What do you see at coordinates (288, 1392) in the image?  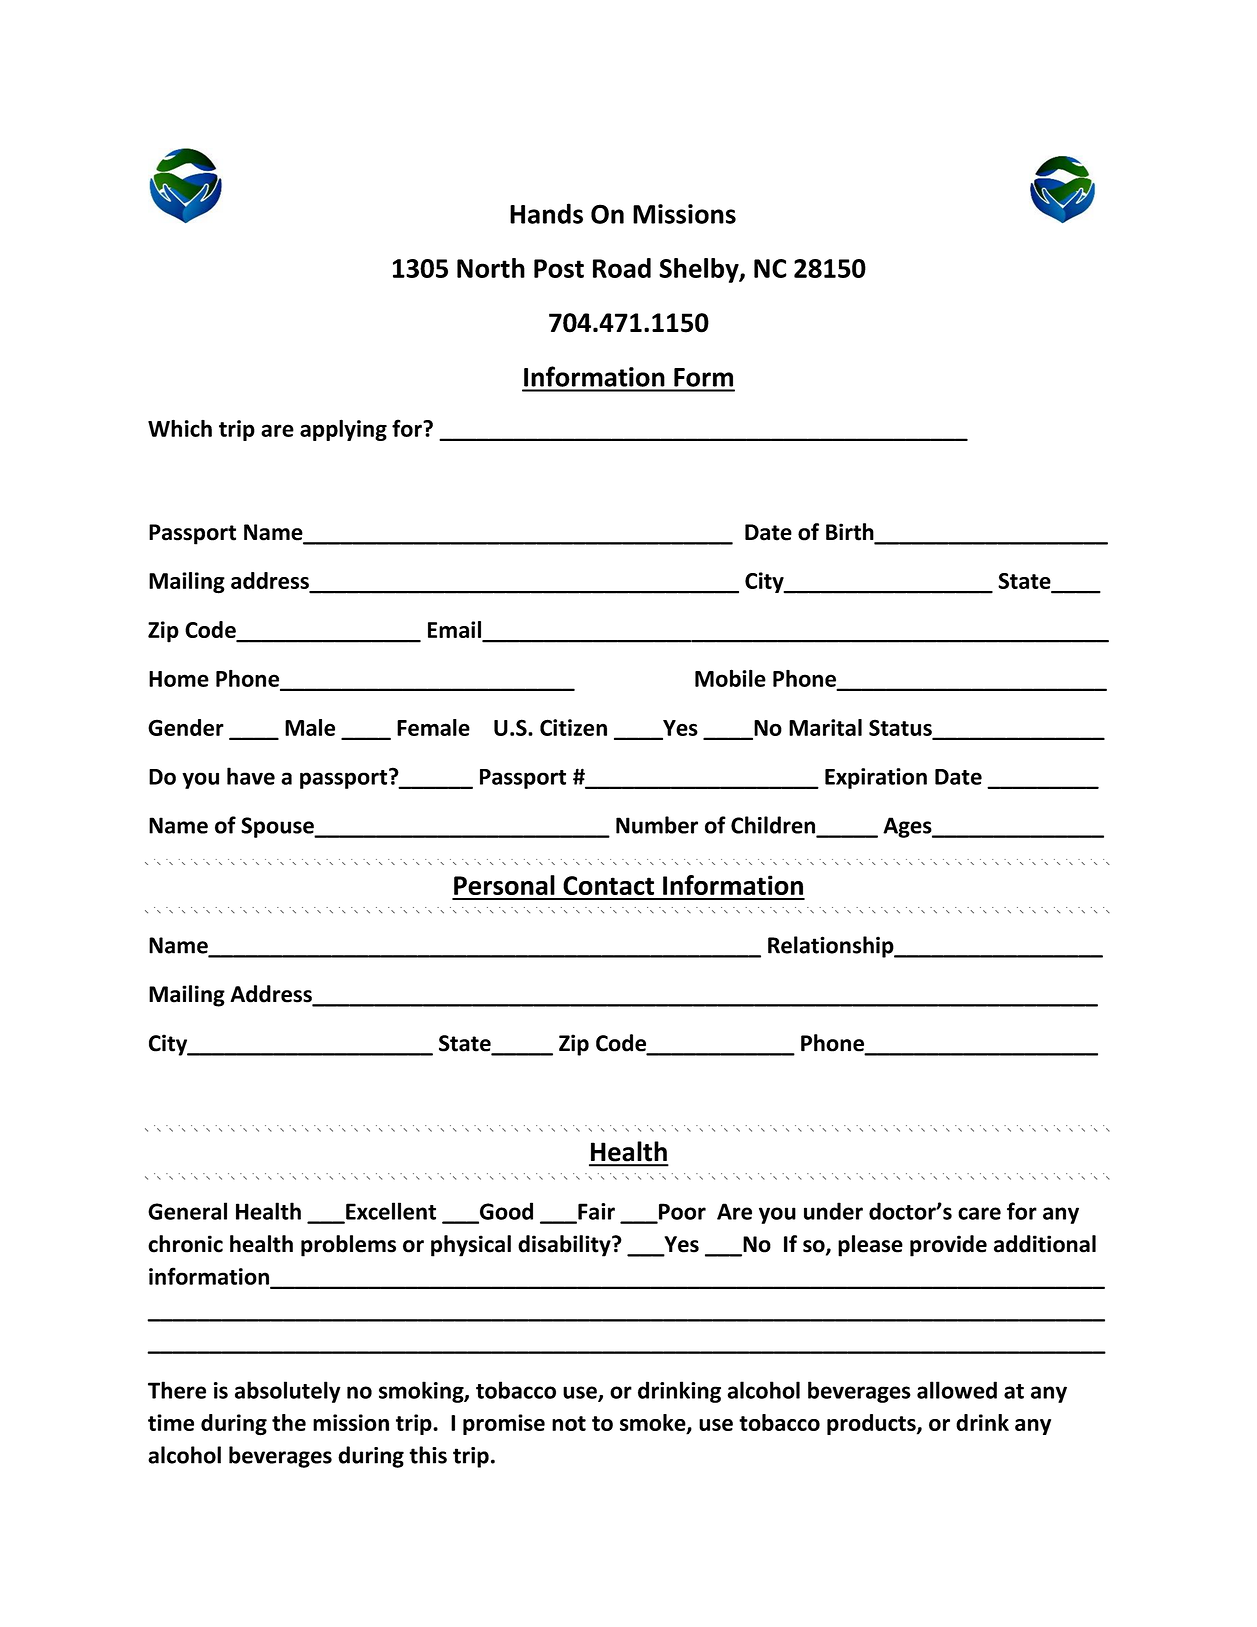 I see `absolutely` at bounding box center [288, 1392].
